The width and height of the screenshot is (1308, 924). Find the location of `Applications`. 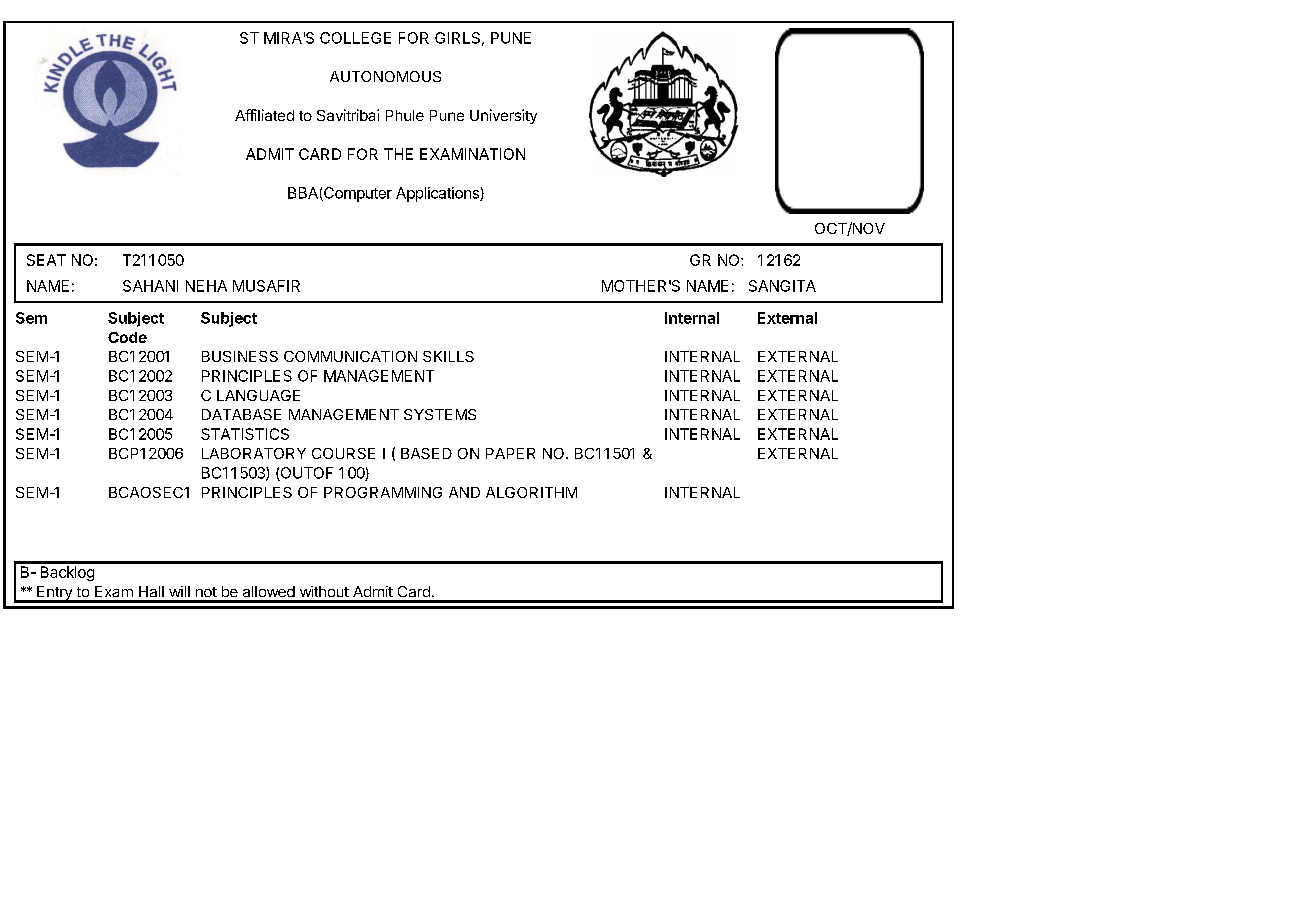

Applications is located at coordinates (438, 194).
